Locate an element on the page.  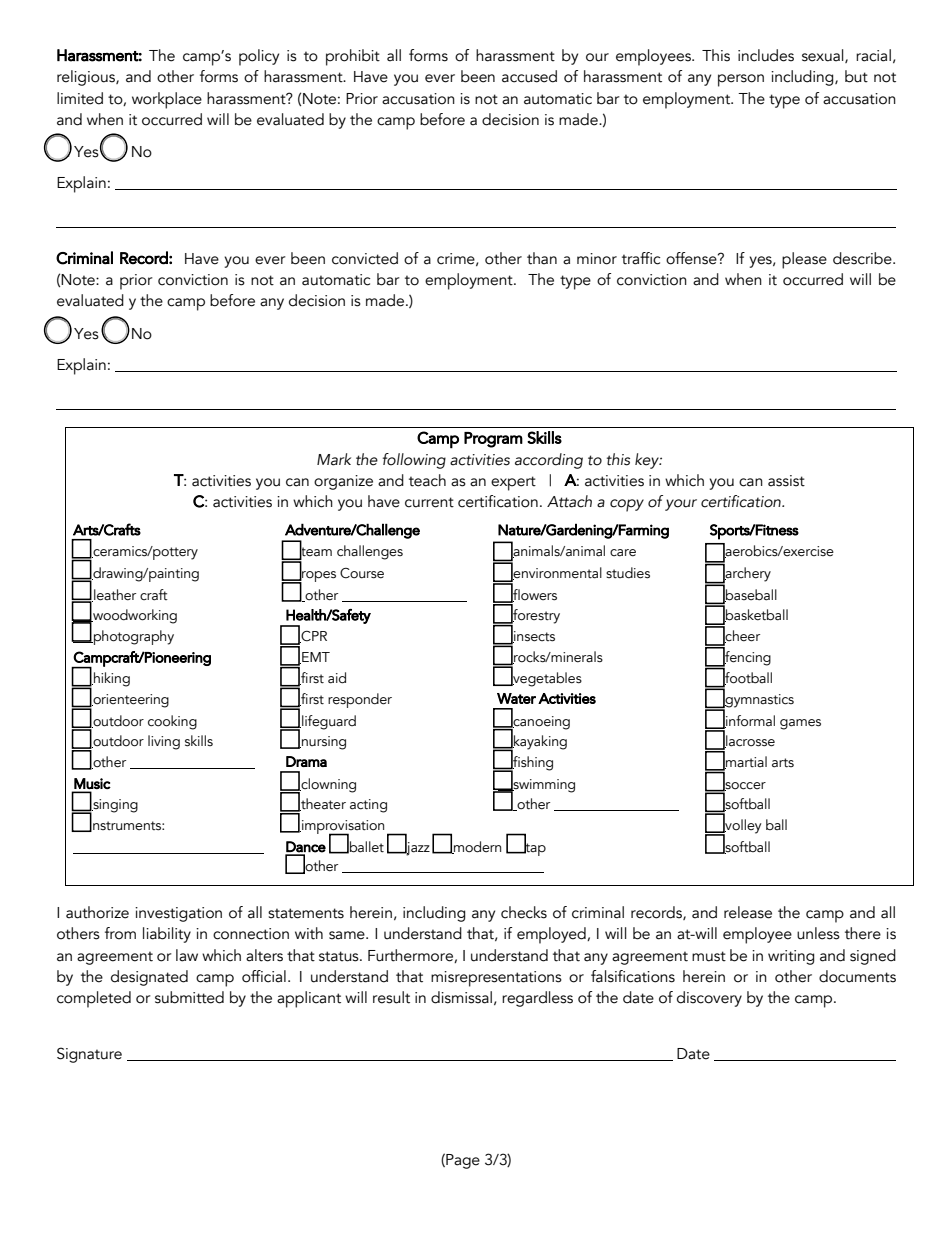
accused is located at coordinates (529, 76).
